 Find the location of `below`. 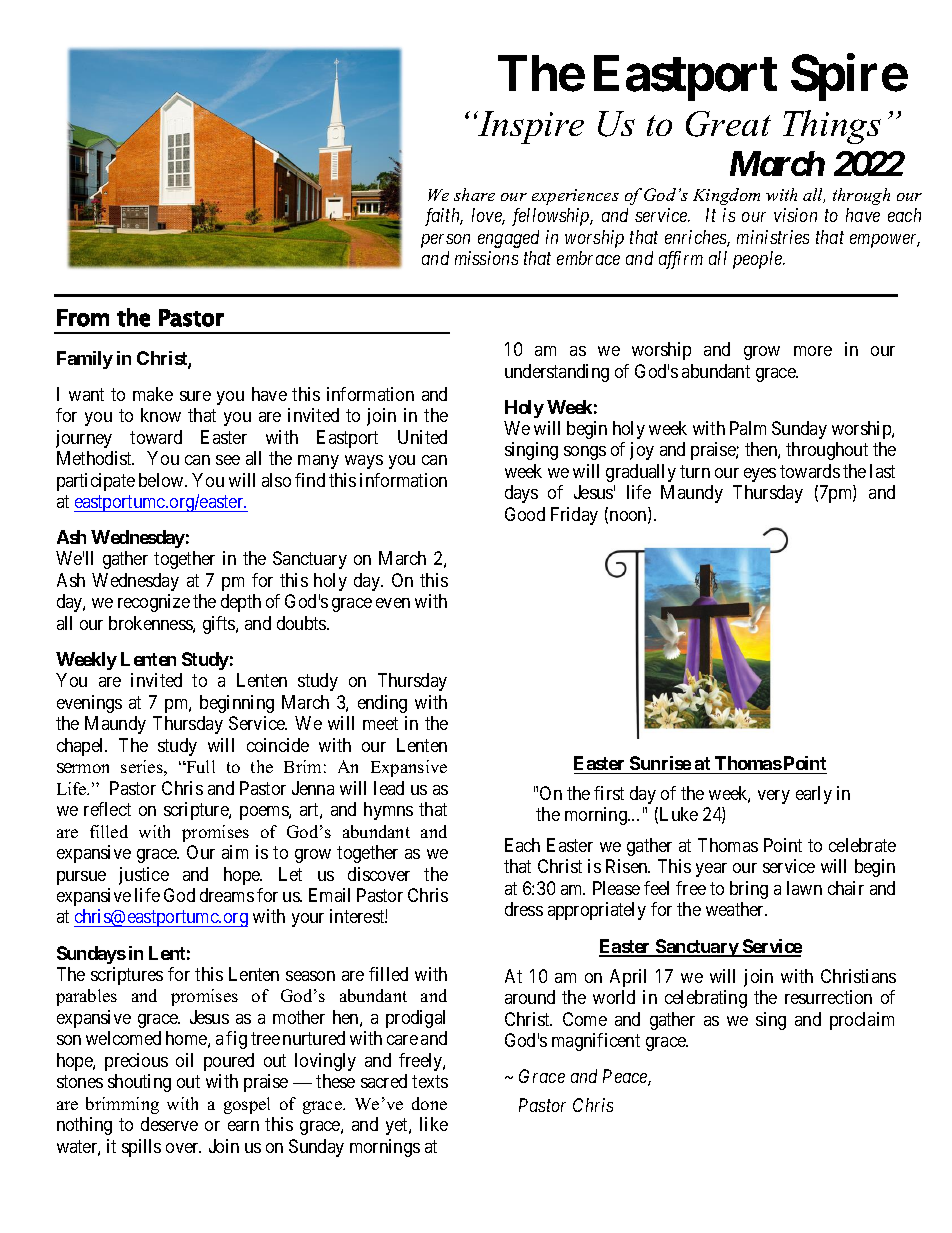

below is located at coordinates (162, 480).
